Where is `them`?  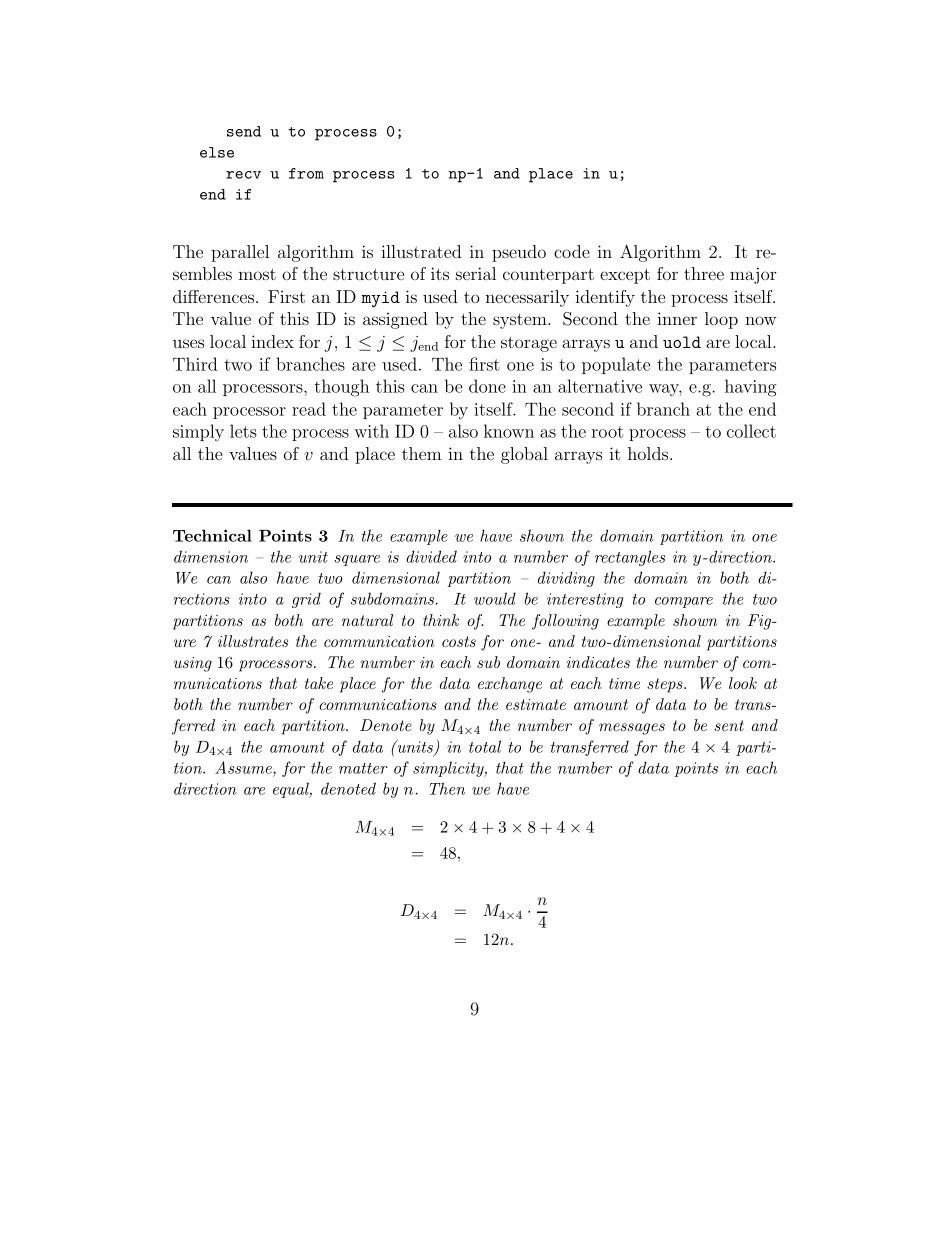 them is located at coordinates (422, 453).
